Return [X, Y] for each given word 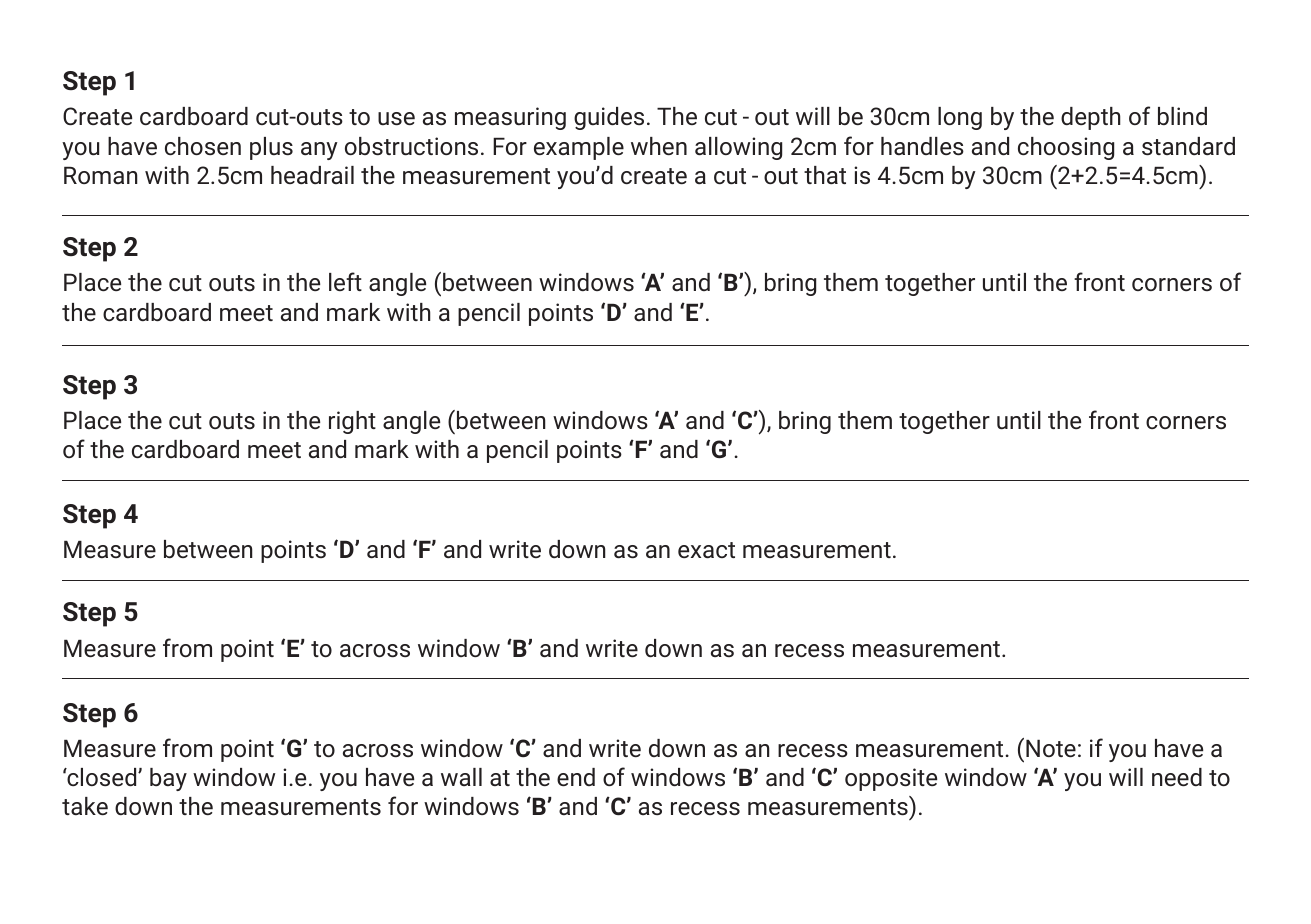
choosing [1066, 148]
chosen [203, 146]
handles [922, 146]
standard [1188, 146]
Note [1051, 748]
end [576, 777]
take [85, 806]
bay [168, 779]
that [825, 175]
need [1177, 777]
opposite [891, 779]
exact [706, 550]
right [352, 422]
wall [461, 777]
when [659, 146]
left [345, 281]
